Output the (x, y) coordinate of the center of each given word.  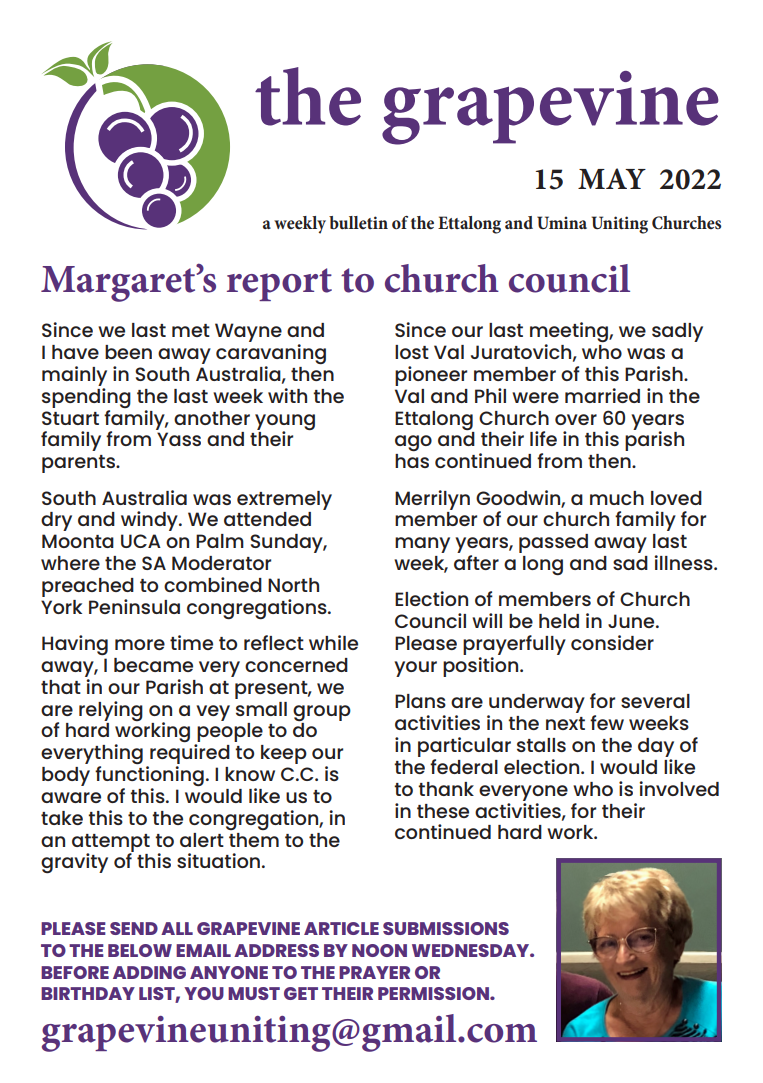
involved (679, 788)
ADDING (149, 972)
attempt (111, 844)
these (443, 811)
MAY (612, 178)
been (128, 352)
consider (612, 642)
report (279, 284)
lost (412, 352)
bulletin (358, 223)
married (602, 395)
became (153, 665)
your (415, 669)
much (617, 498)
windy (150, 521)
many (422, 545)
